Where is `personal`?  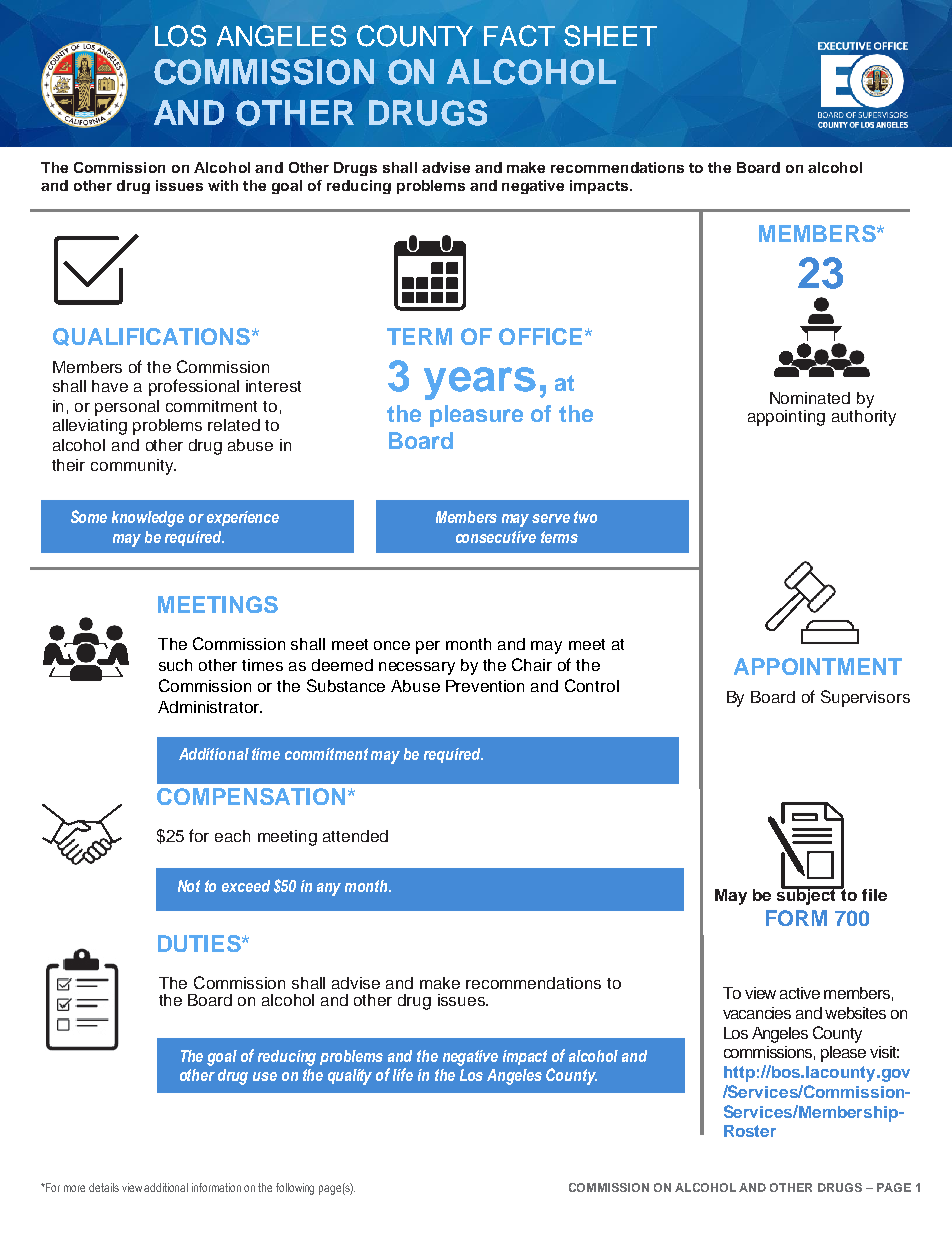
personal is located at coordinates (127, 408).
